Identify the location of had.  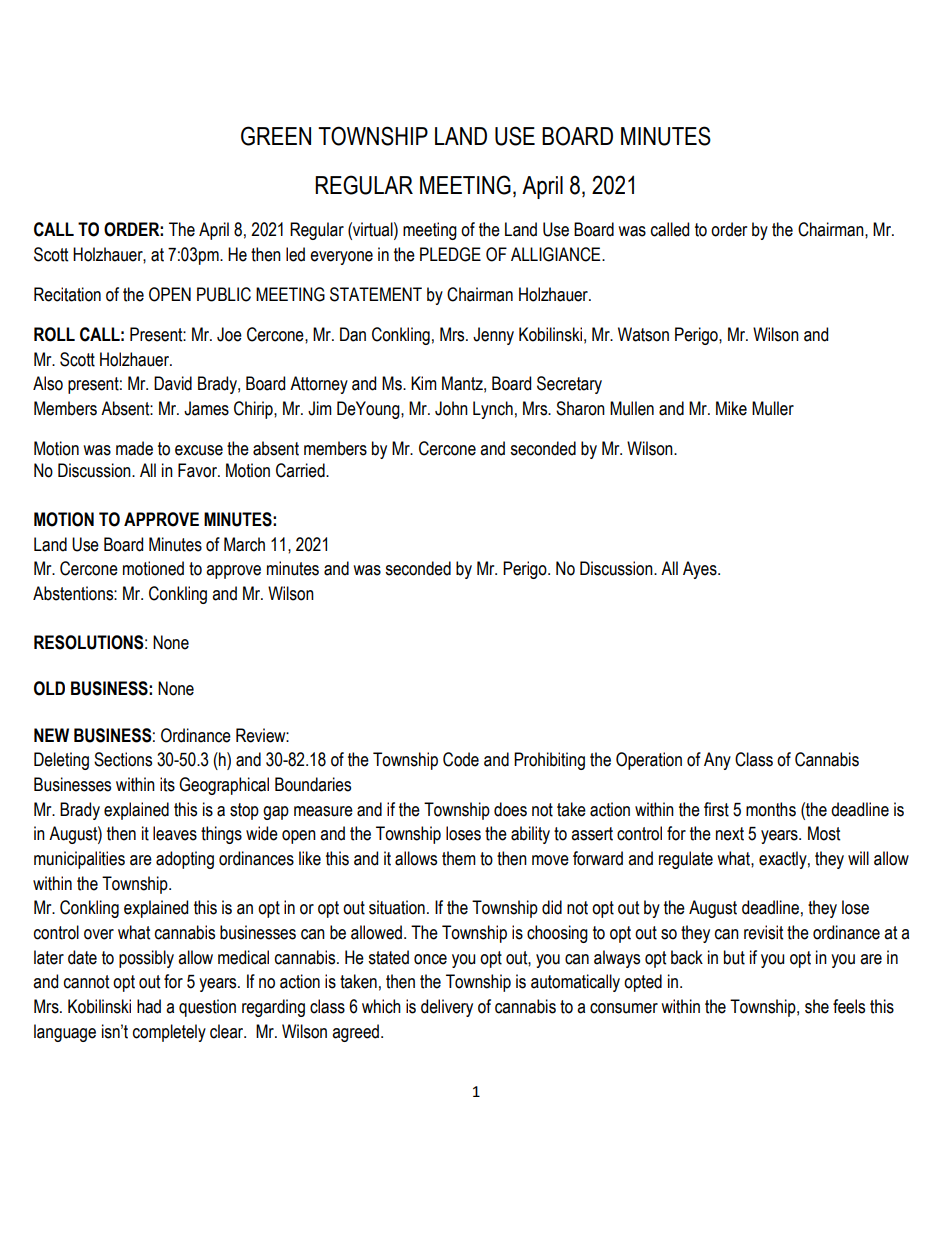
(149, 1006).
